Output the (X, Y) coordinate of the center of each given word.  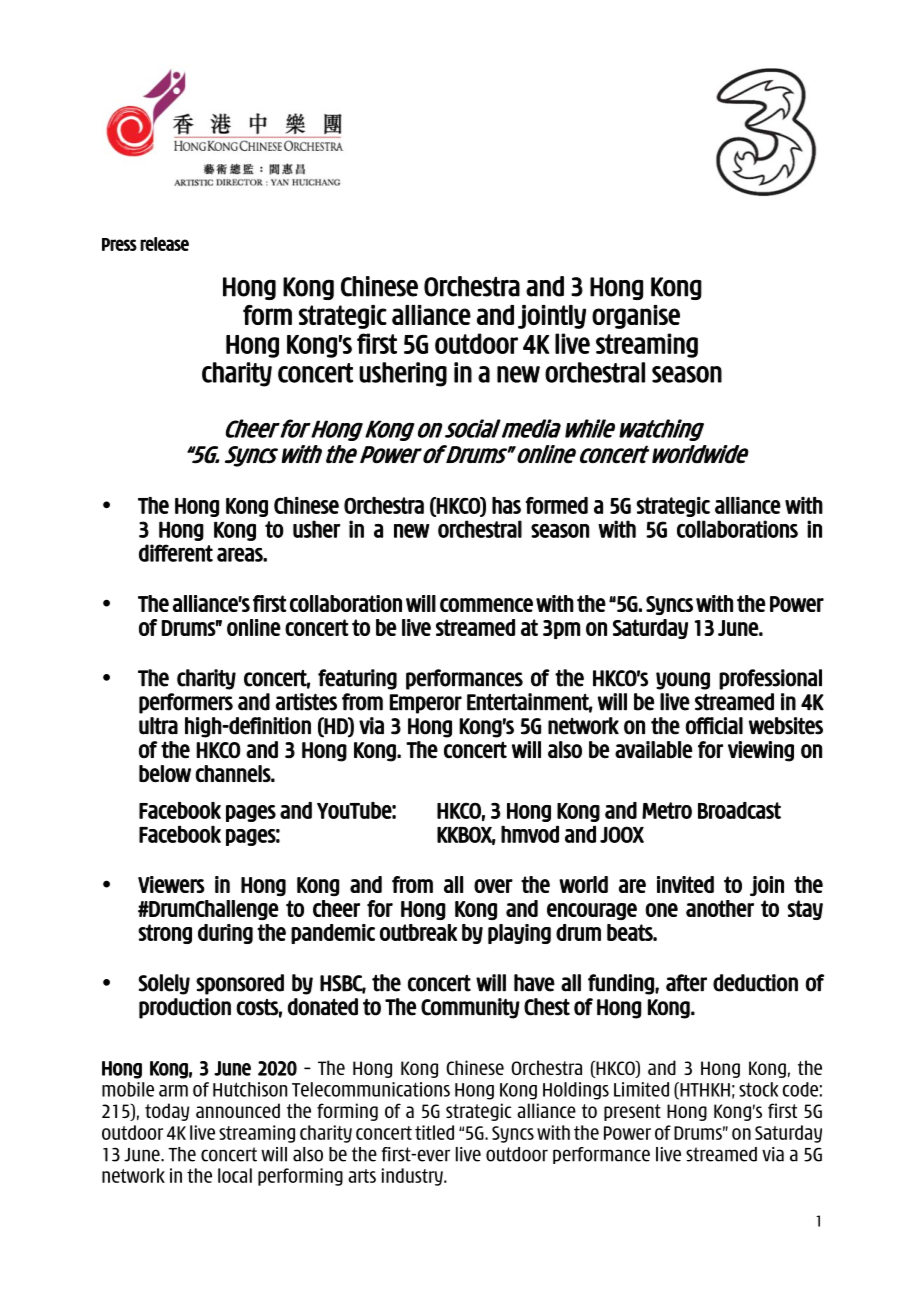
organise (636, 317)
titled (434, 1132)
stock (758, 1089)
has (506, 505)
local (235, 1175)
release (164, 244)
